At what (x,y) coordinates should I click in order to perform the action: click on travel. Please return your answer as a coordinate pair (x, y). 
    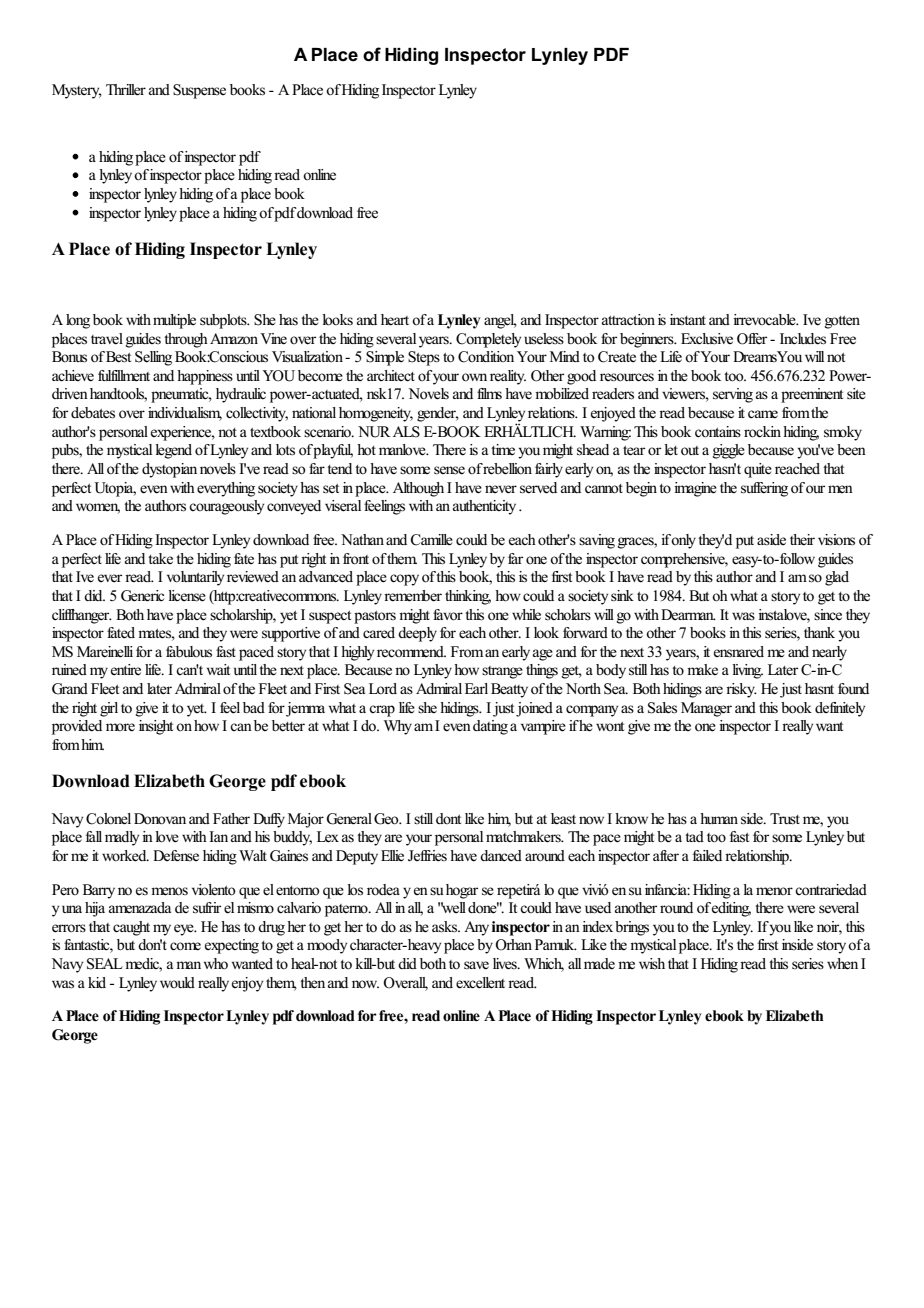
    Looking at the image, I should click on (107, 339).
